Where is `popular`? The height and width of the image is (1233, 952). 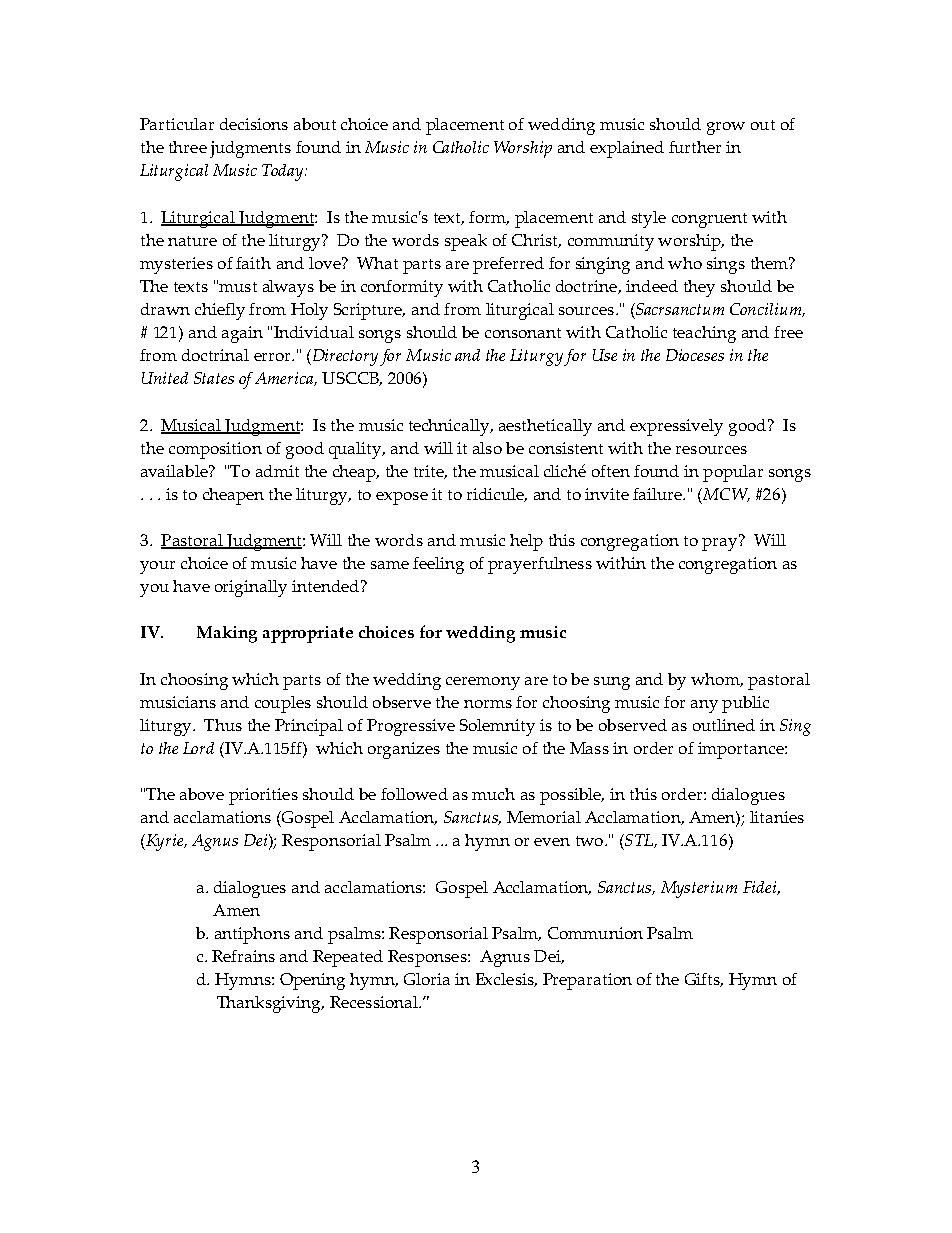 popular is located at coordinates (733, 473).
